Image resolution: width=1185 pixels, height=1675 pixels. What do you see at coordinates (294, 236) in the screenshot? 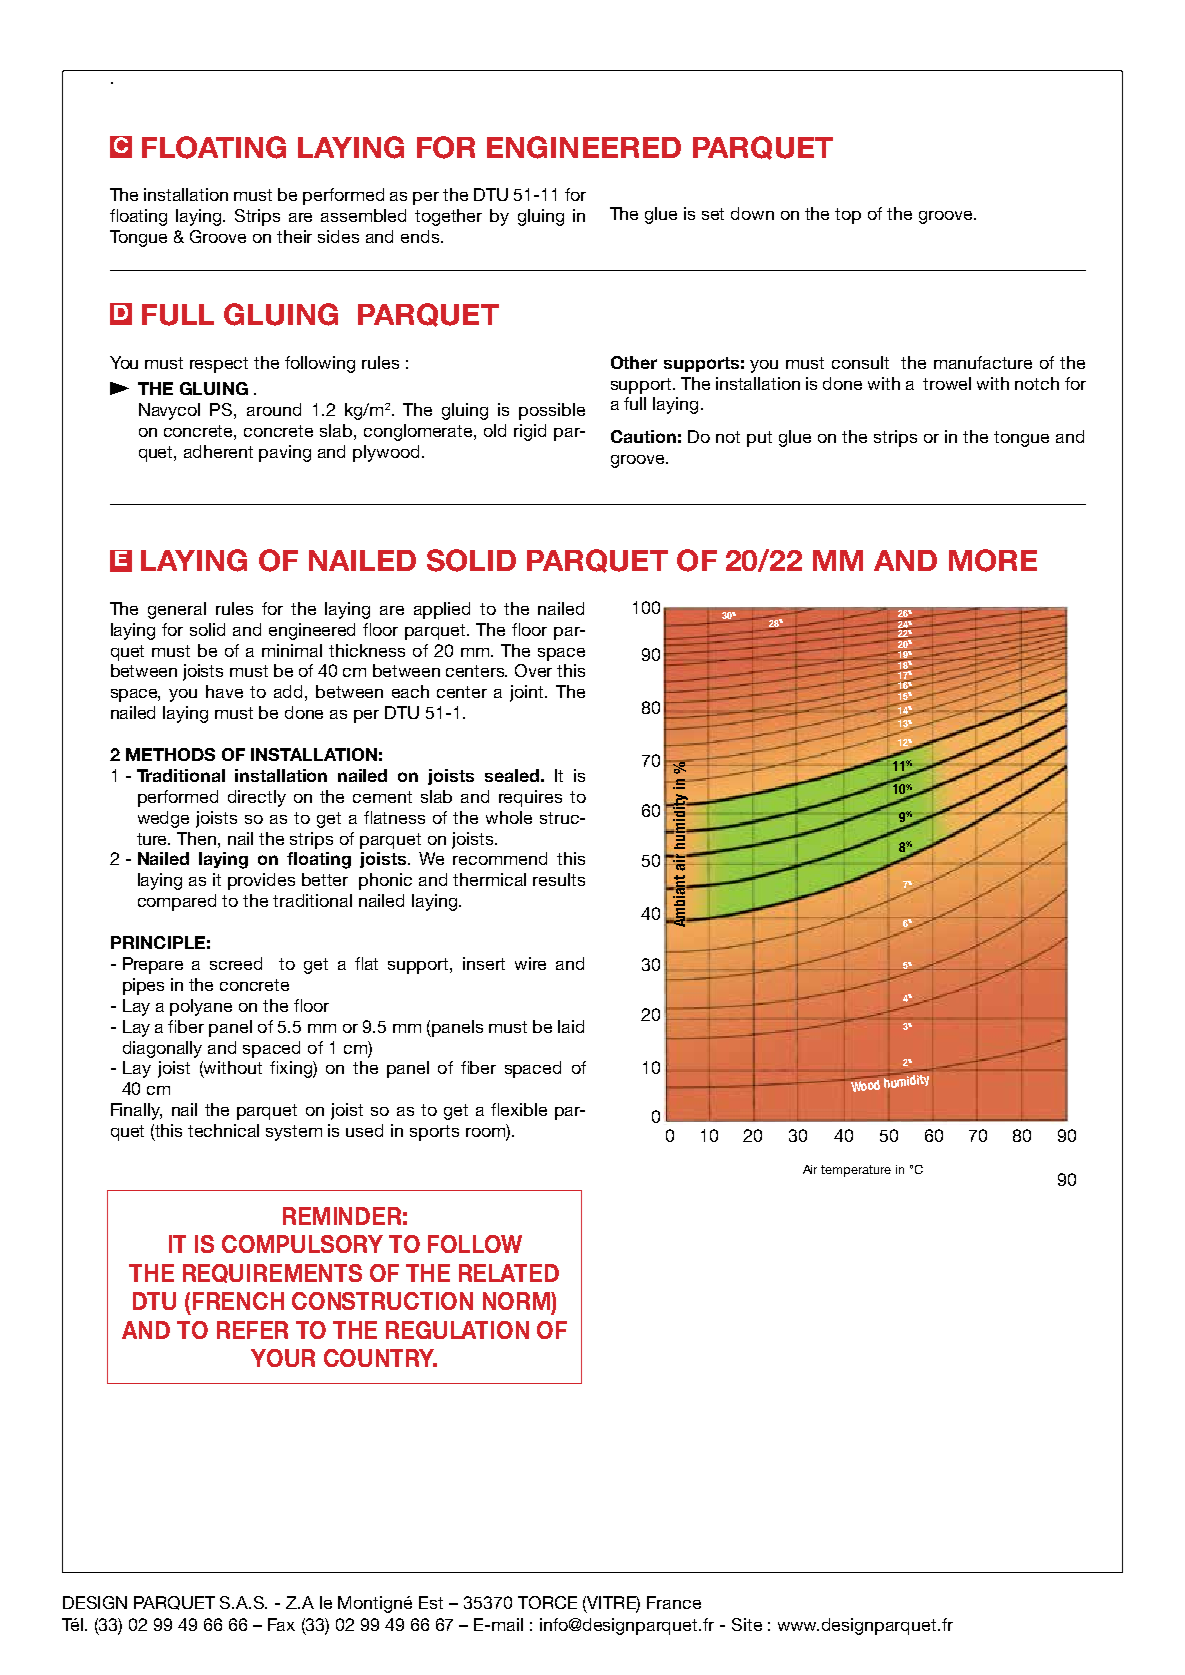
I see `their` at bounding box center [294, 236].
